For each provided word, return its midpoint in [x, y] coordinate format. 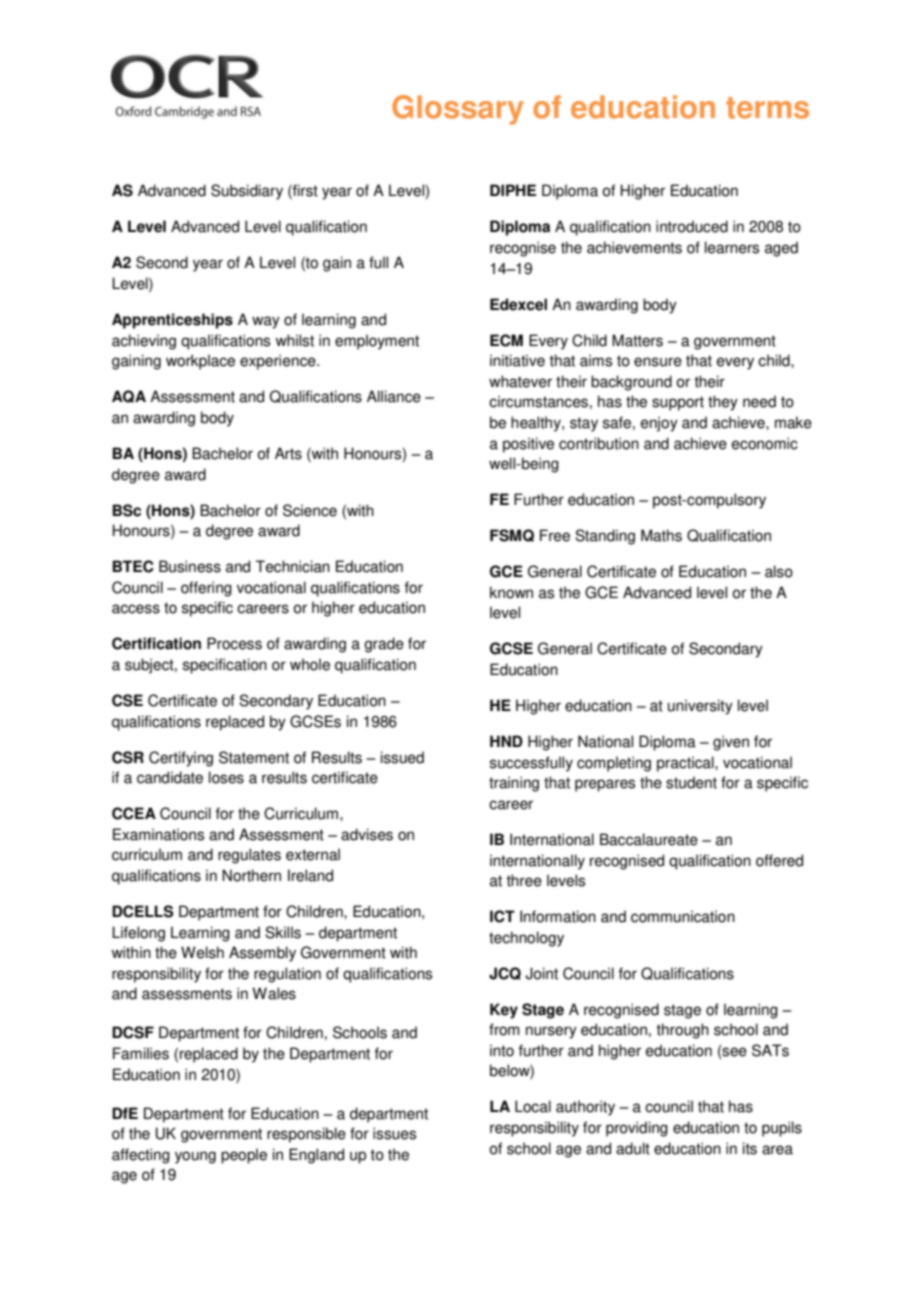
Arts [288, 453]
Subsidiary [247, 192]
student [691, 782]
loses [226, 777]
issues [394, 1133]
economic [765, 443]
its [750, 1148]
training [514, 784]
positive [528, 445]
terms [767, 108]
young [195, 1157]
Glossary [458, 110]
